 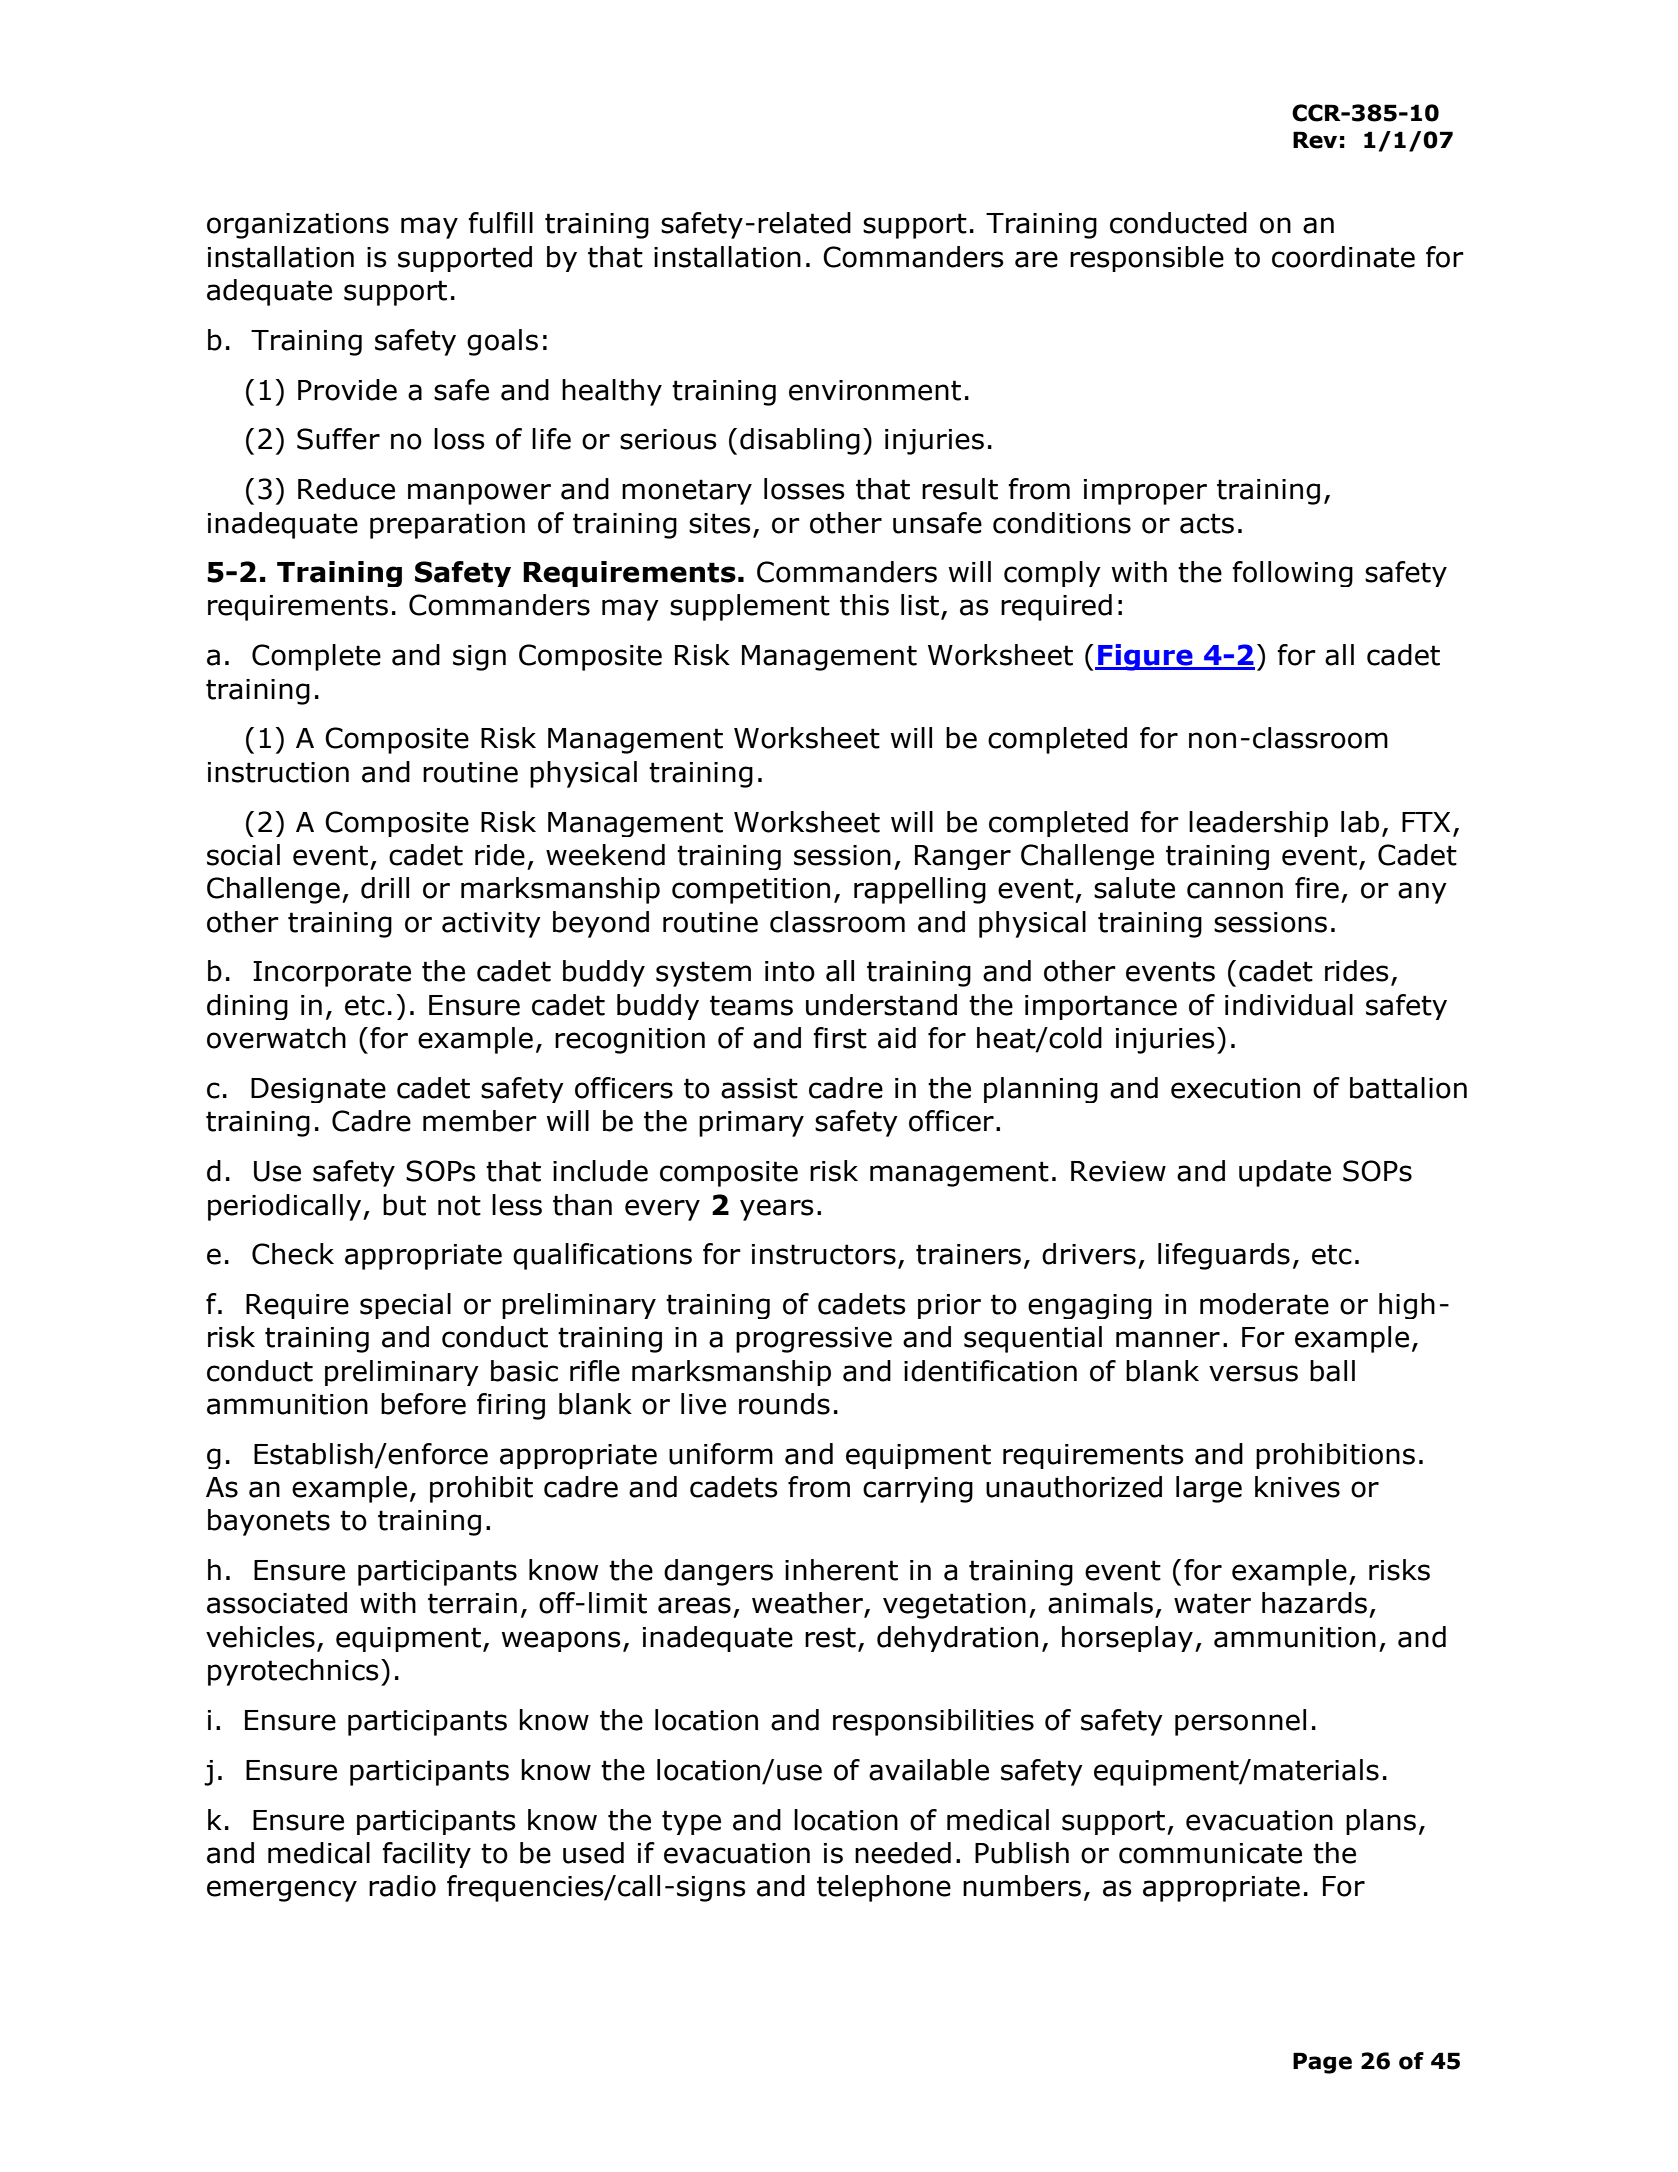 I want to click on coordinate, so click(x=1343, y=257).
